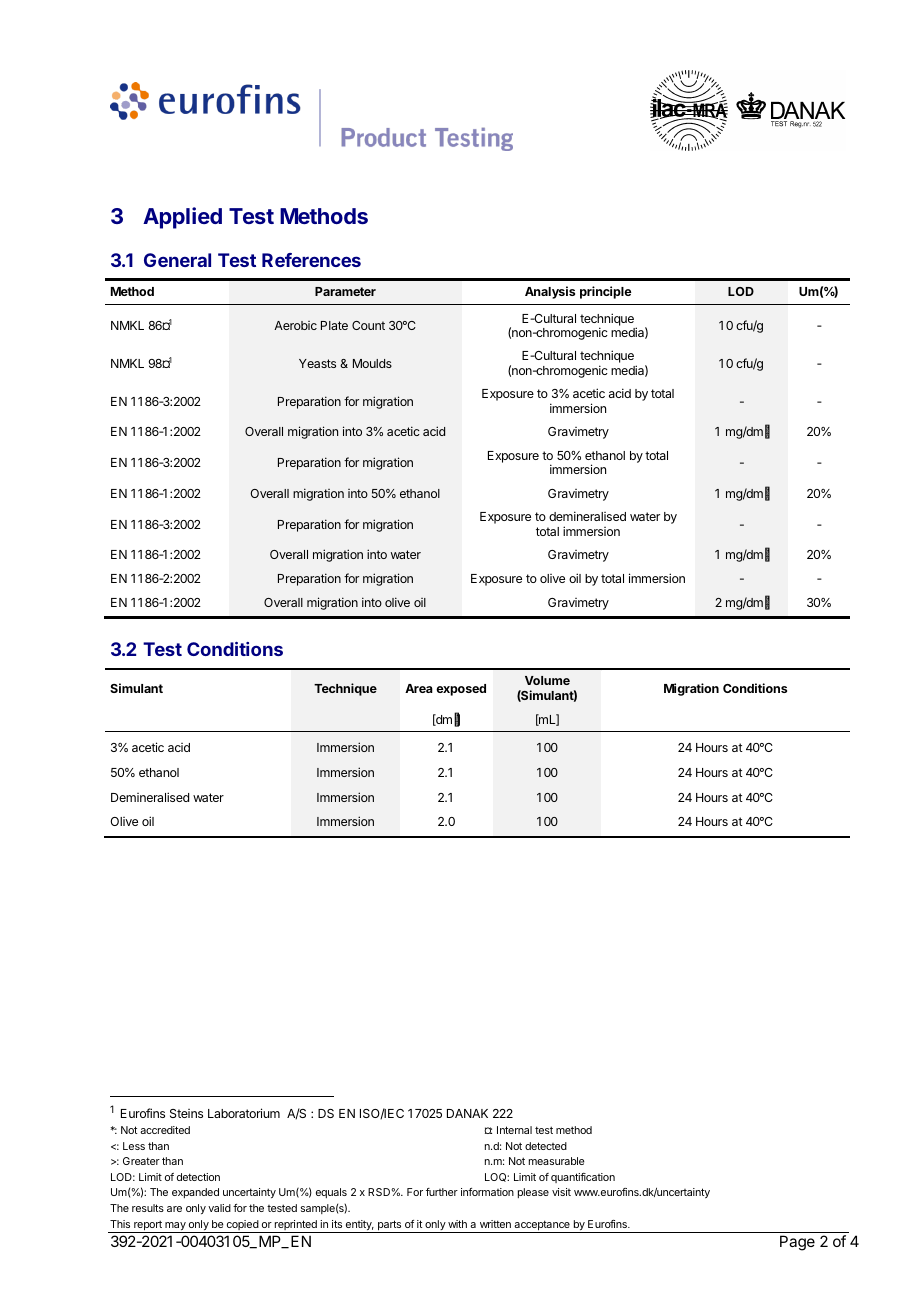 Image resolution: width=924 pixels, height=1308 pixels. Describe the element at coordinates (419, 688) in the page. I see `Area` at that location.
